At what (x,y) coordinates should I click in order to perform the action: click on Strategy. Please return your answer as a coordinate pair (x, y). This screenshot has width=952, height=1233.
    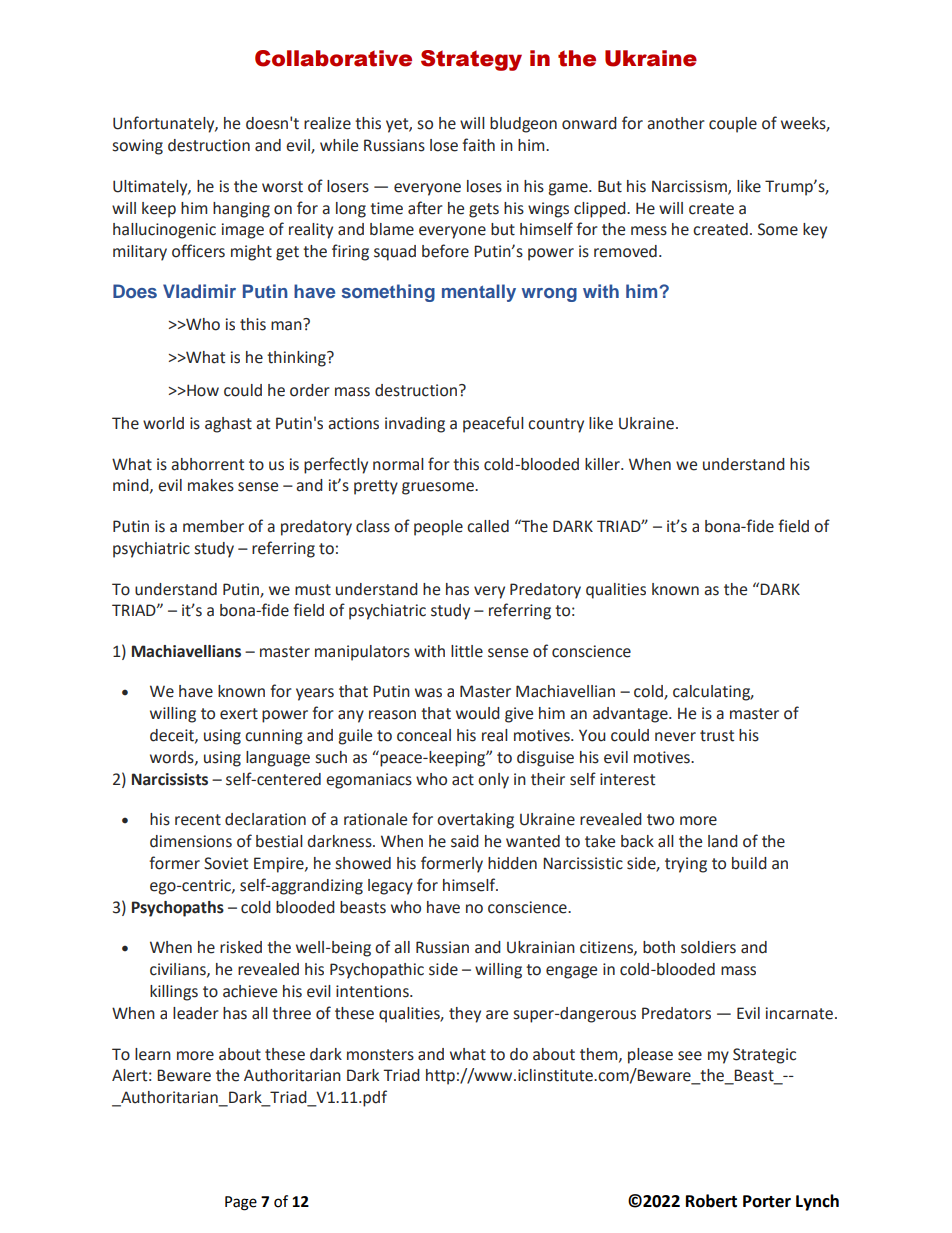
    Looking at the image, I should click on (471, 60).
